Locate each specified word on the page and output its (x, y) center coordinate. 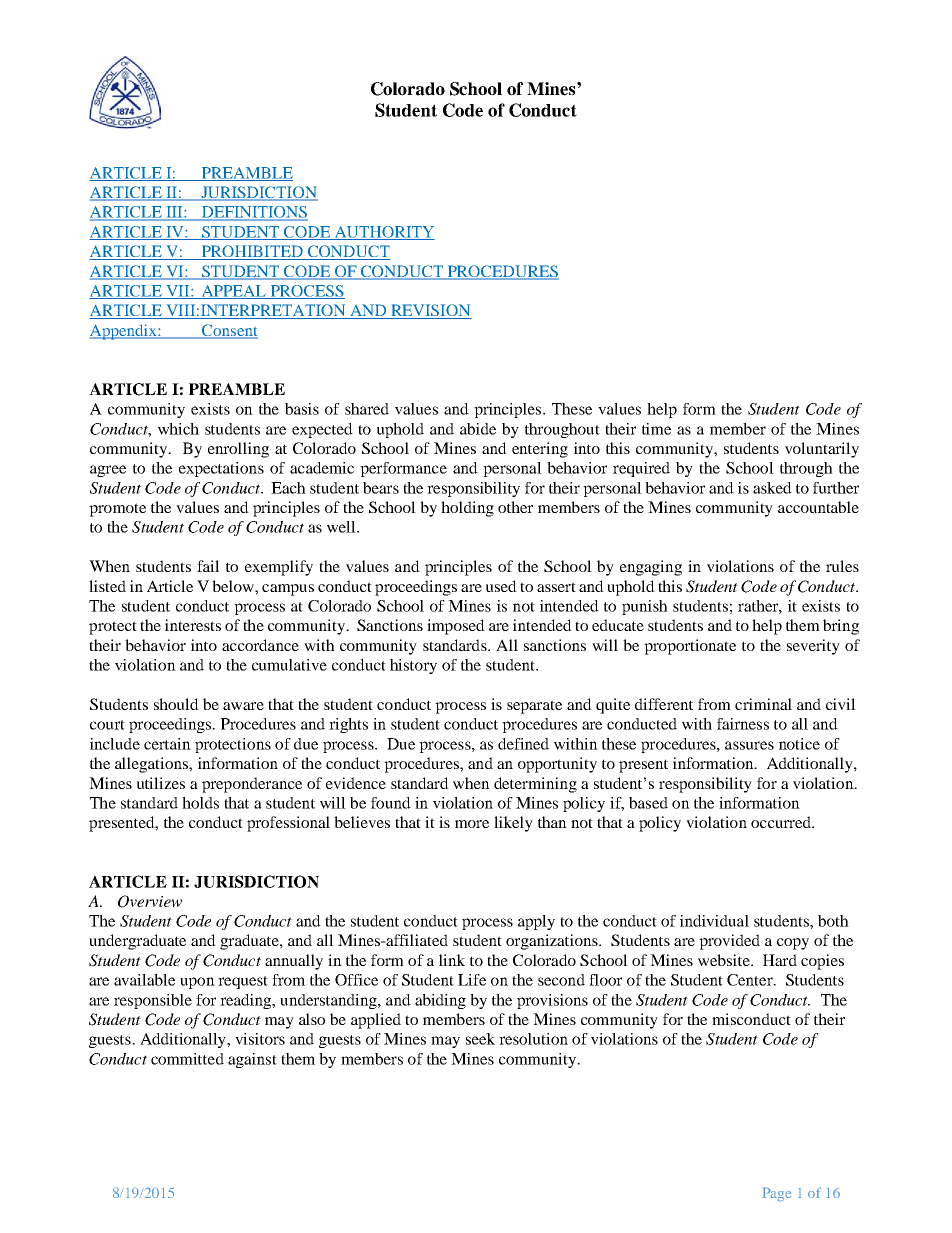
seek (480, 1039)
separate (534, 707)
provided (729, 942)
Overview (150, 901)
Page (776, 1194)
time (656, 429)
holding (467, 509)
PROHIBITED (252, 252)
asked (772, 488)
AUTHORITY (383, 233)
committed (187, 1059)
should (176, 704)
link (452, 960)
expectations (221, 469)
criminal (763, 704)
